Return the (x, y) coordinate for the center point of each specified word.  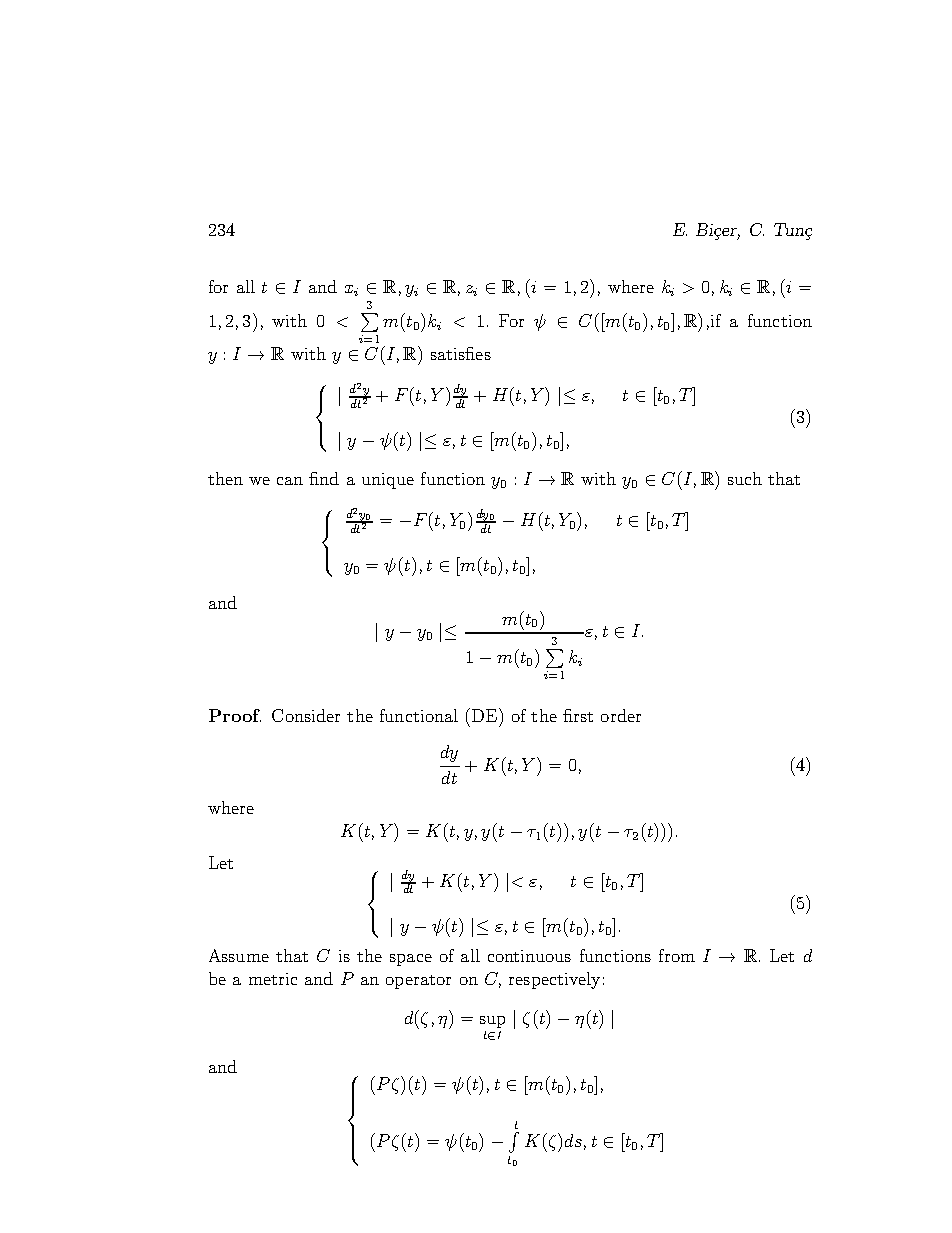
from (677, 955)
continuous (529, 956)
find (324, 478)
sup (492, 1022)
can (290, 481)
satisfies (461, 353)
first (578, 715)
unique (388, 481)
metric (273, 979)
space (411, 960)
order (621, 715)
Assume (239, 955)
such (745, 478)
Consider (306, 715)
